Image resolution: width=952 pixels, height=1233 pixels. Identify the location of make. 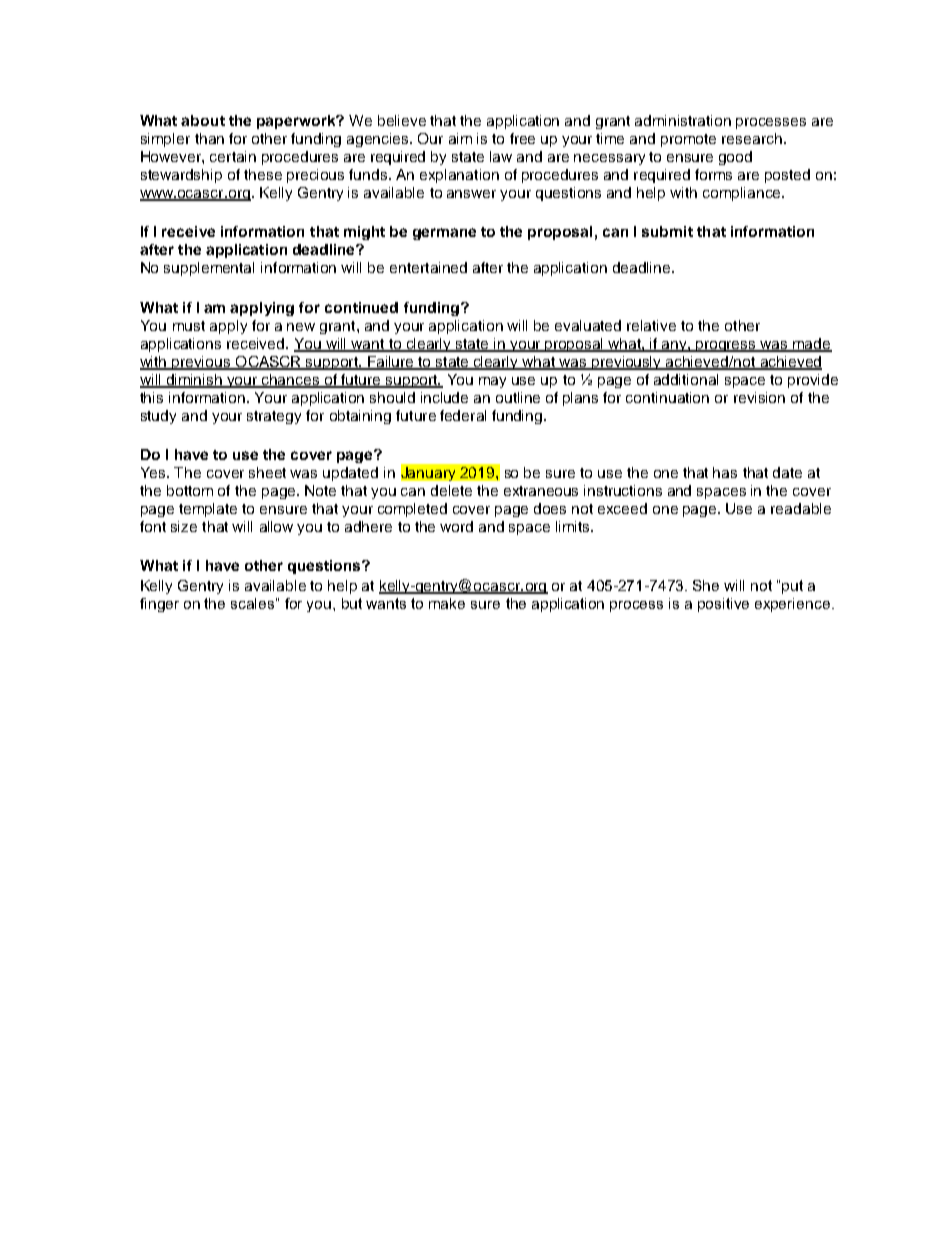
(447, 603).
